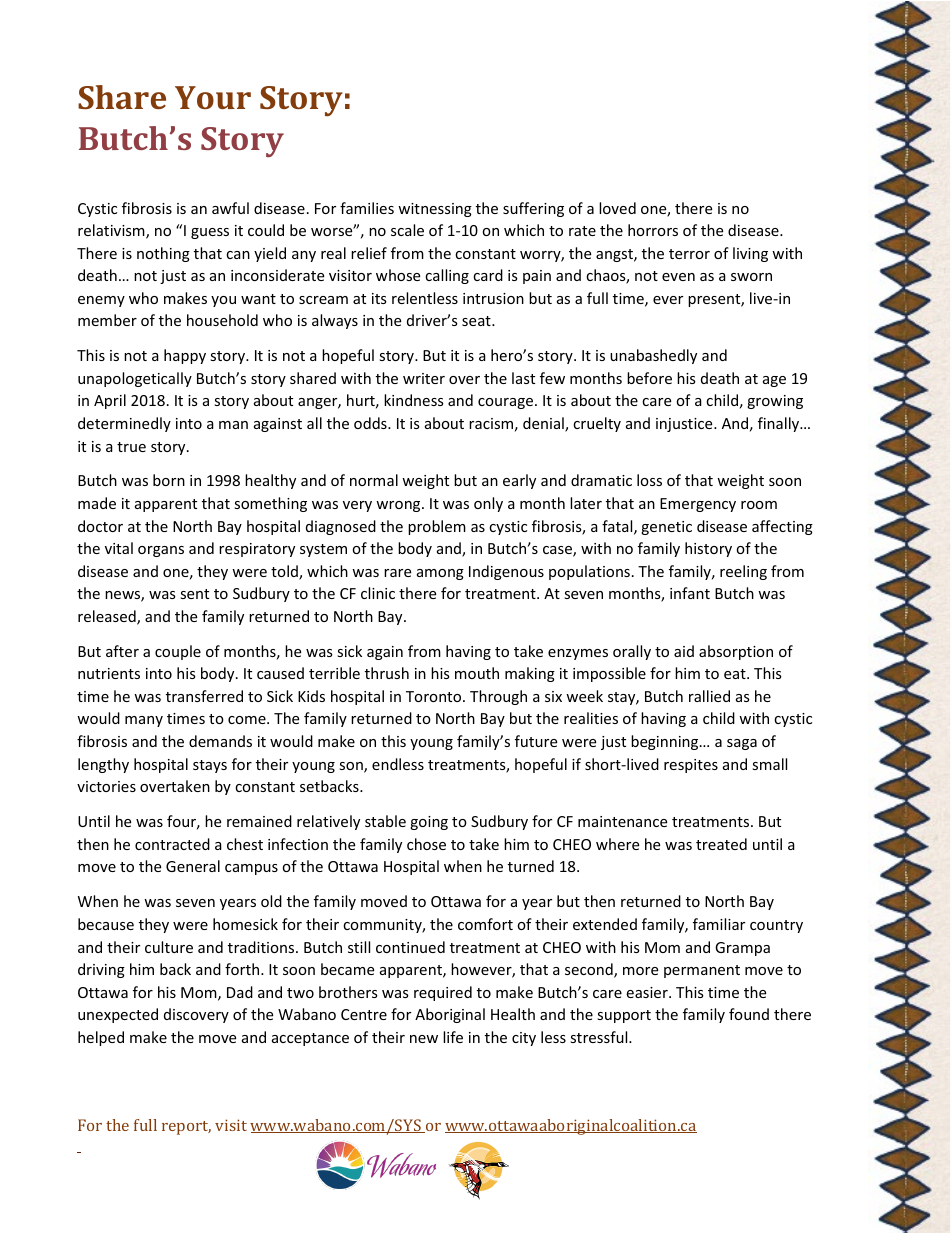 The image size is (952, 1233). I want to click on Your, so click(213, 97).
